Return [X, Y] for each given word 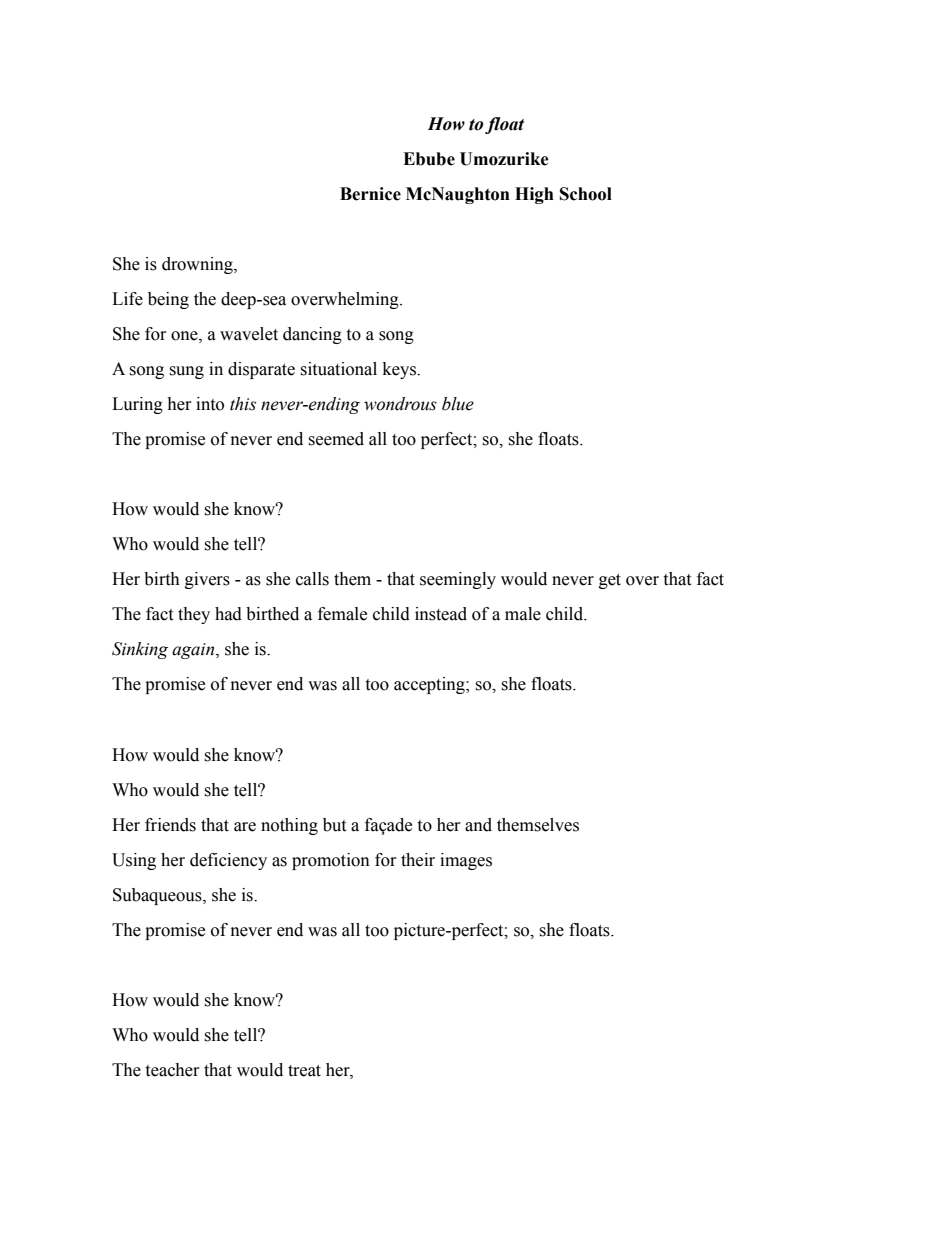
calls [312, 579]
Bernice [370, 194]
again [194, 651]
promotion [331, 861]
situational [338, 369]
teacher [172, 1070]
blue [458, 404]
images [466, 861]
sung [186, 372]
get [610, 581]
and [478, 825]
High [534, 195]
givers [207, 580]
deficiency [228, 861]
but [334, 825]
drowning [198, 265]
